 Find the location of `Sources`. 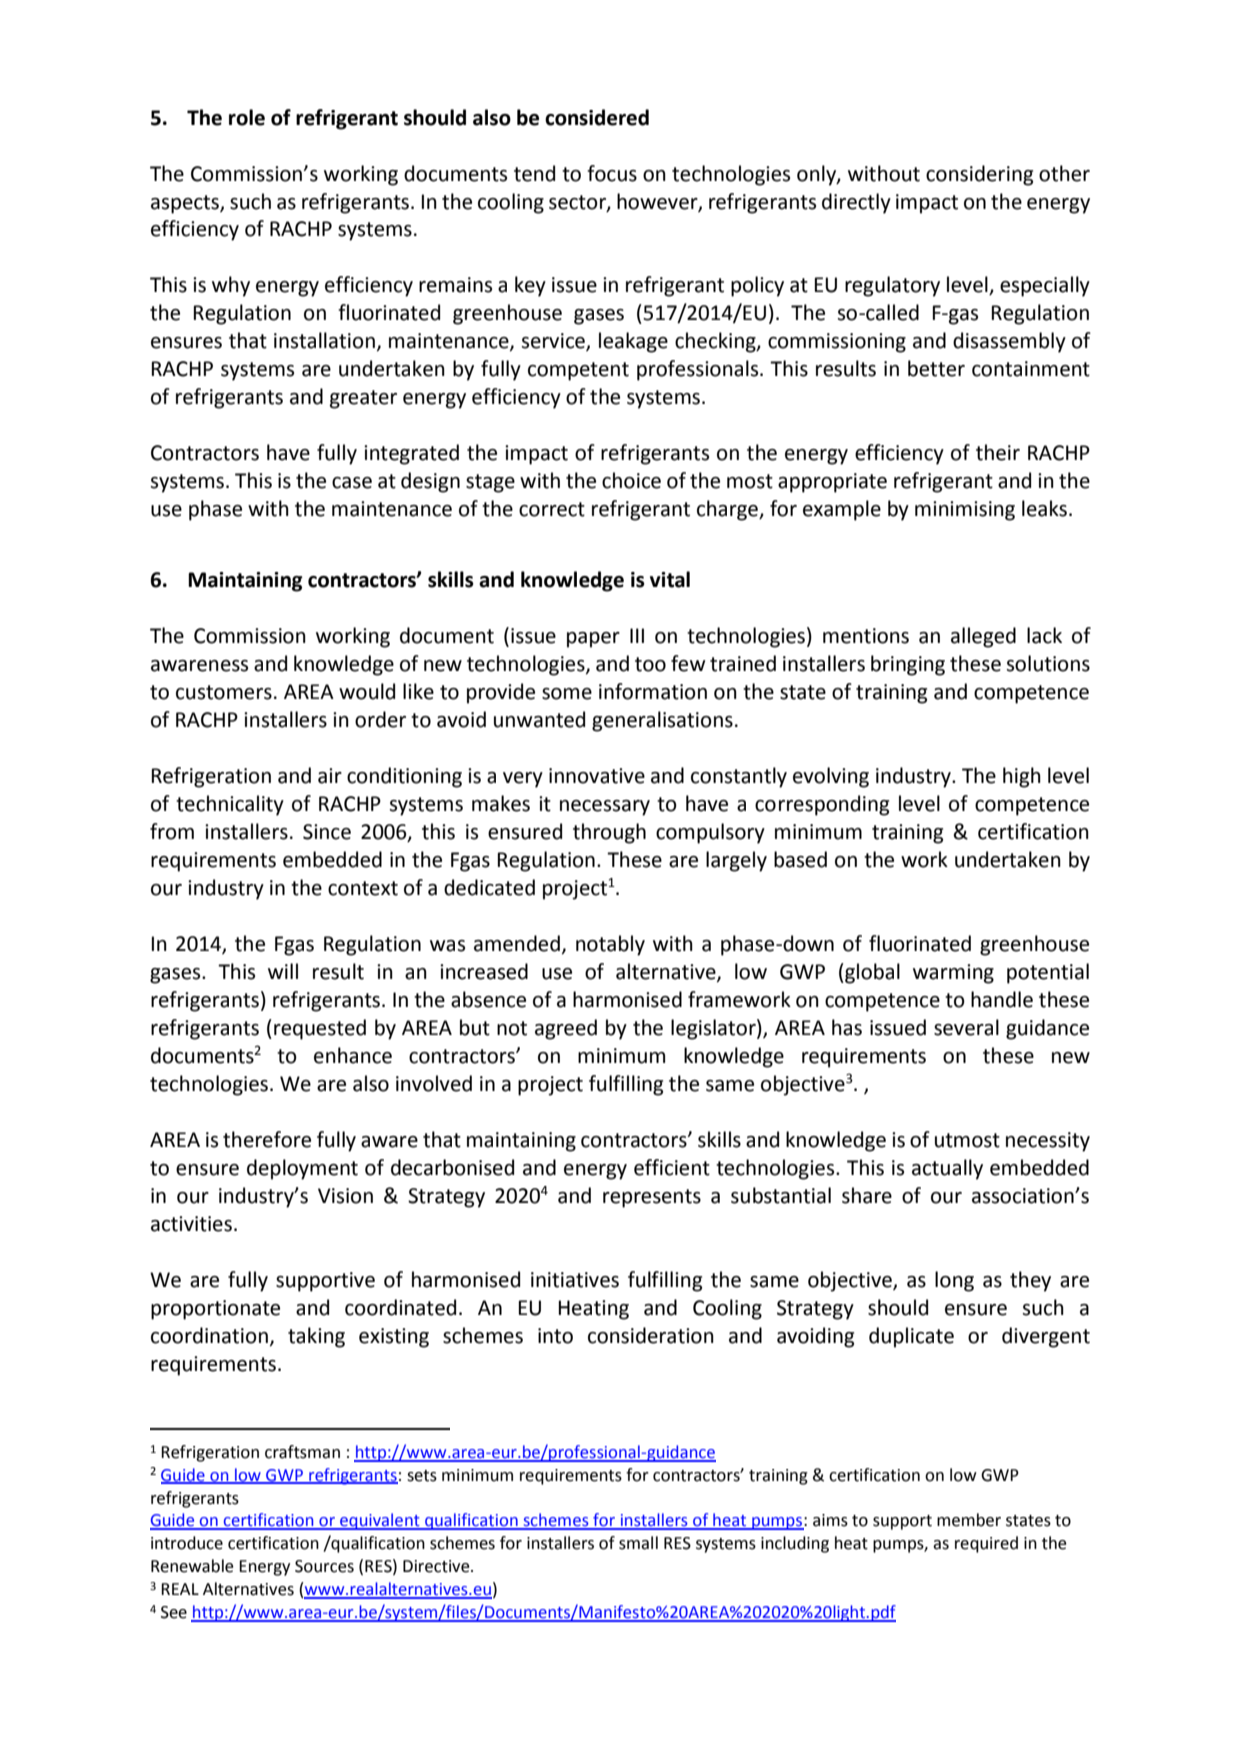

Sources is located at coordinates (324, 1566).
